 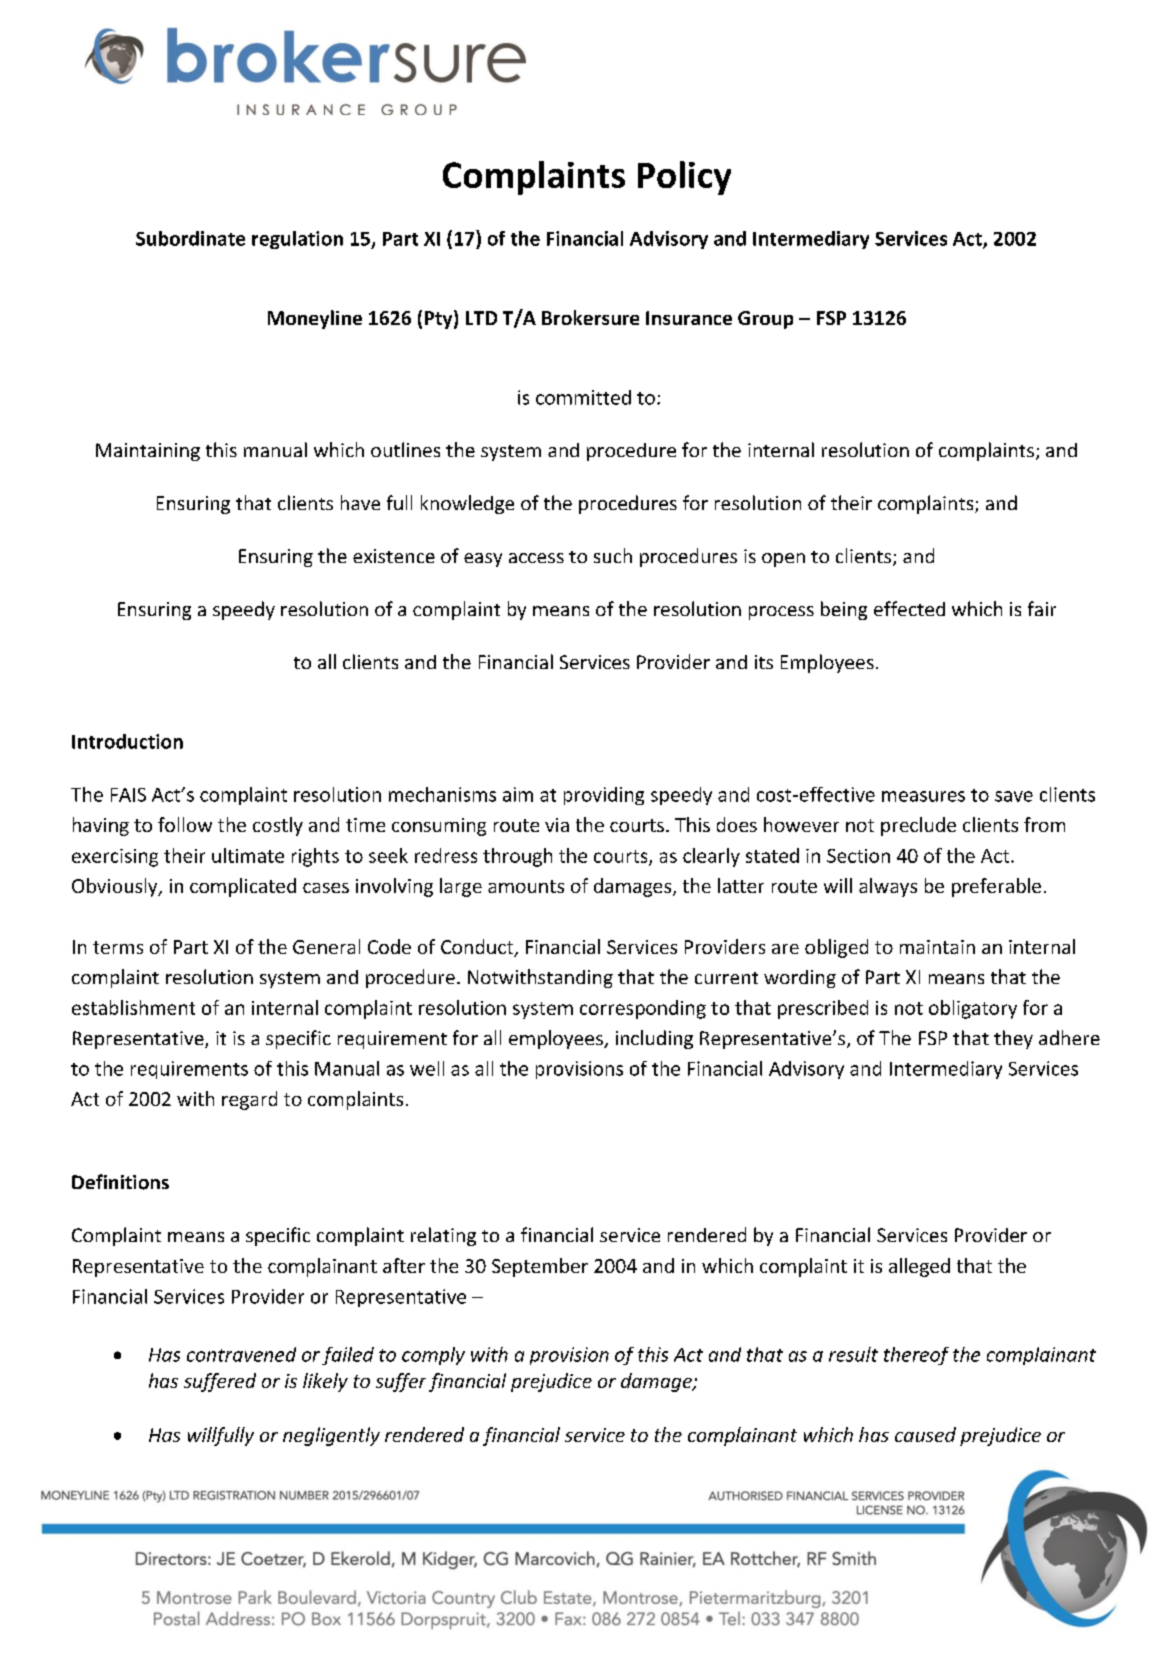 What do you see at coordinates (684, 178) in the page?
I see `Policy` at bounding box center [684, 178].
